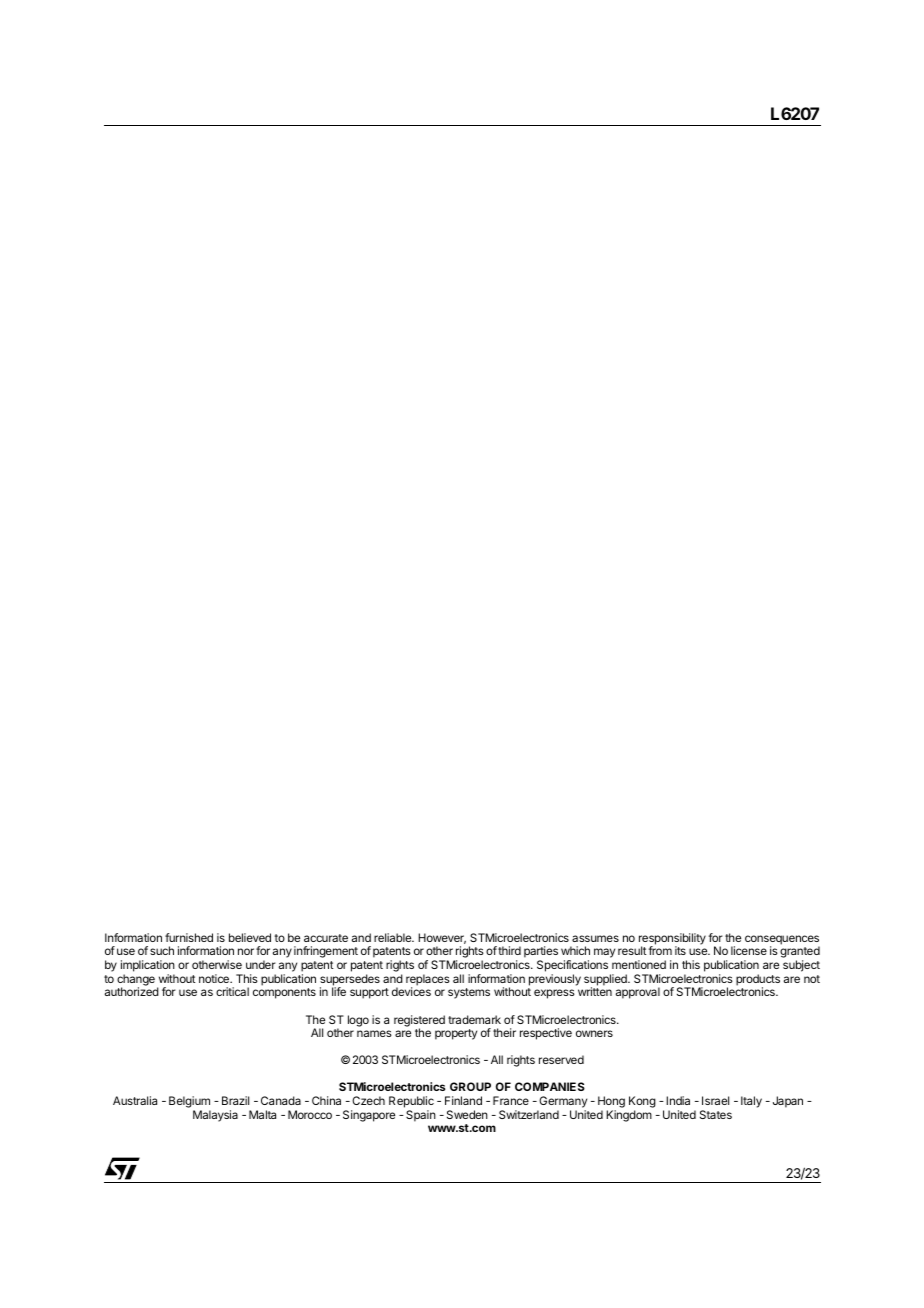 The image size is (924, 1308). Describe the element at coordinates (594, 1033) in the screenshot. I see `owners` at that location.
